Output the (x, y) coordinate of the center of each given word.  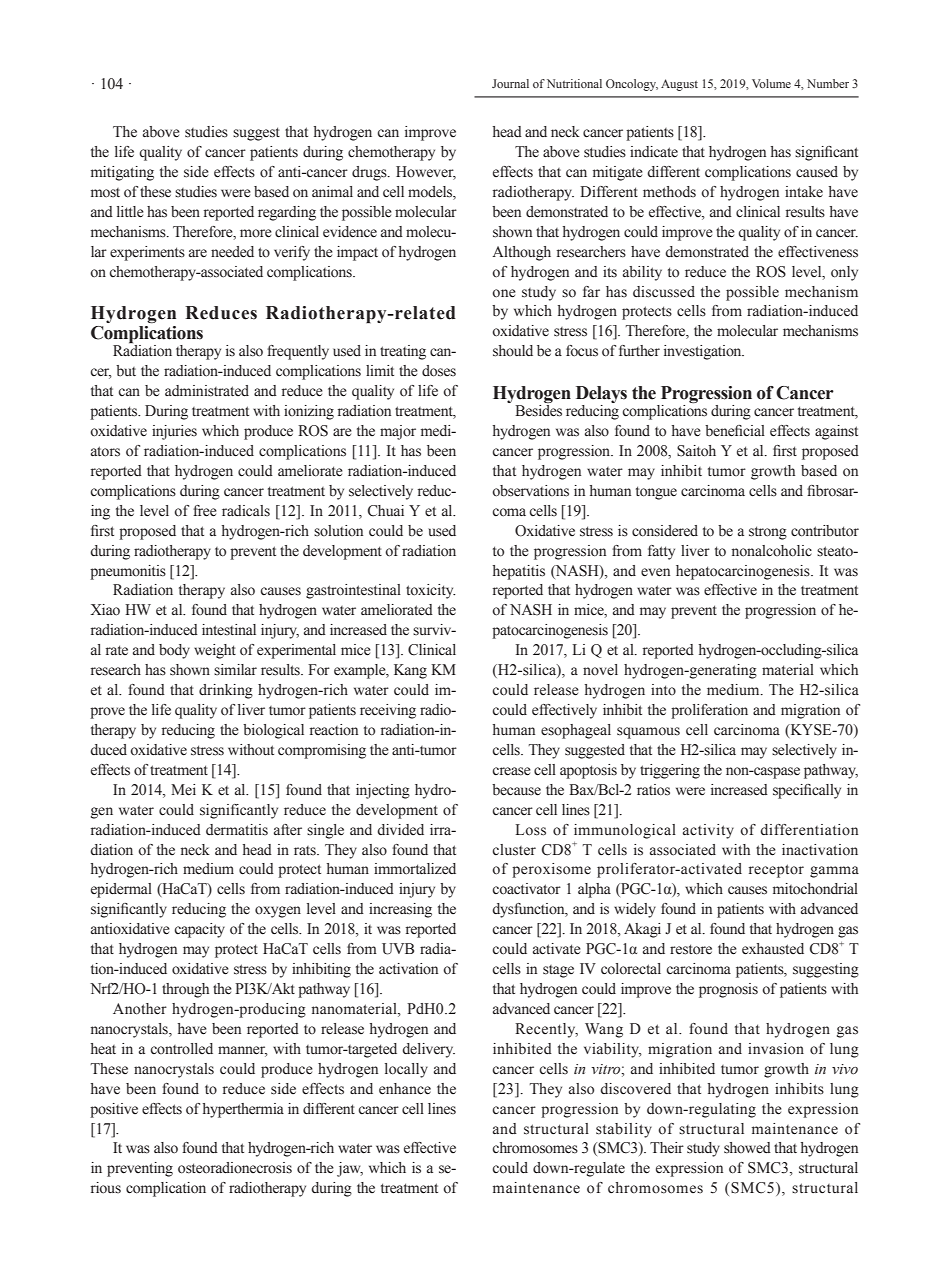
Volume (771, 83)
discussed (664, 292)
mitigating (122, 173)
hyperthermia (243, 1110)
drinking (226, 691)
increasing (400, 910)
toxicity (430, 591)
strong (768, 533)
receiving (388, 711)
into (663, 690)
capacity (199, 930)
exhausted (773, 949)
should (513, 351)
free (205, 511)
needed (232, 252)
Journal (510, 83)
